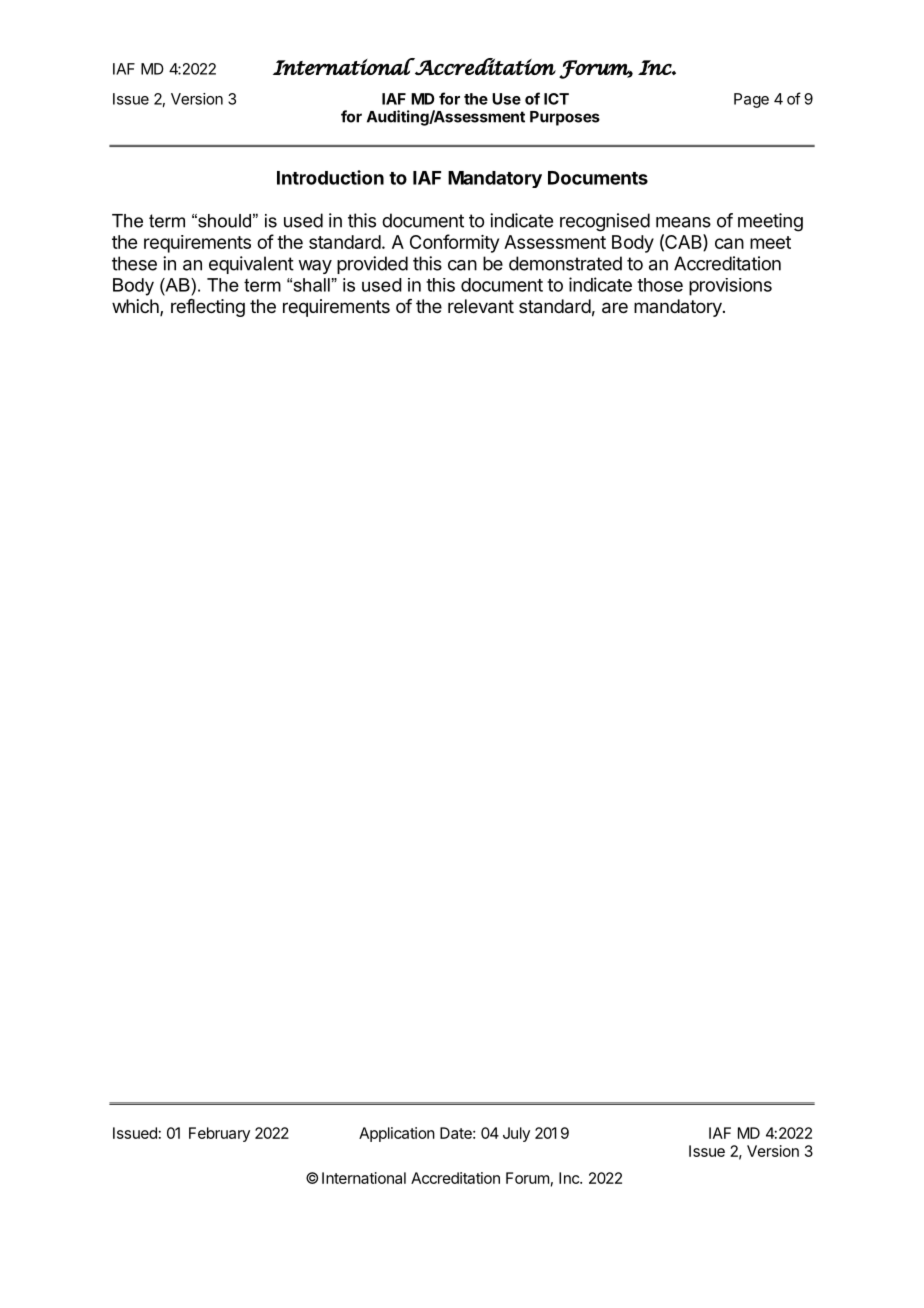 This screenshot has height=1308, width=924. I want to click on ICT, so click(556, 99).
